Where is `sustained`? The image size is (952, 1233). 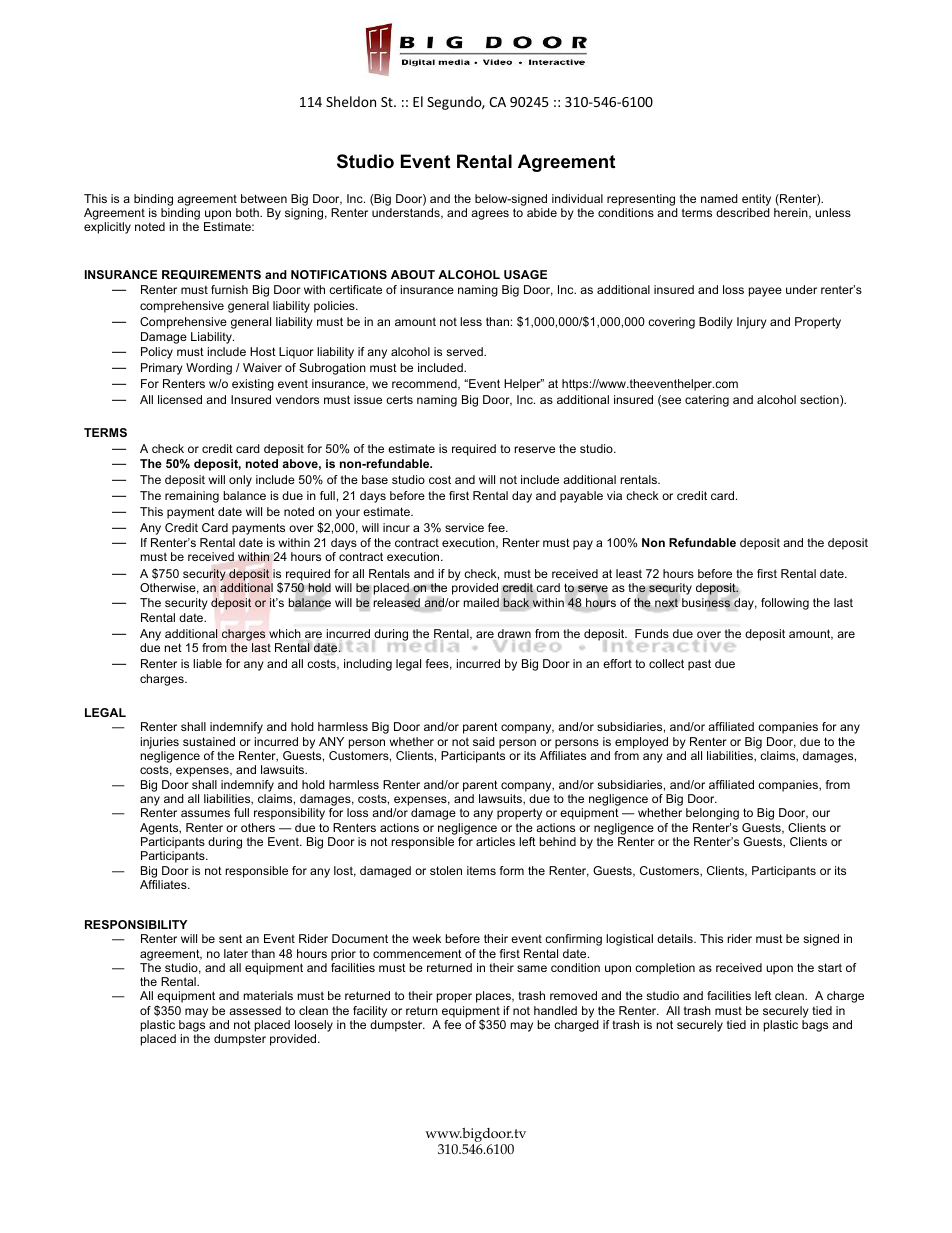
sustained is located at coordinates (209, 741).
